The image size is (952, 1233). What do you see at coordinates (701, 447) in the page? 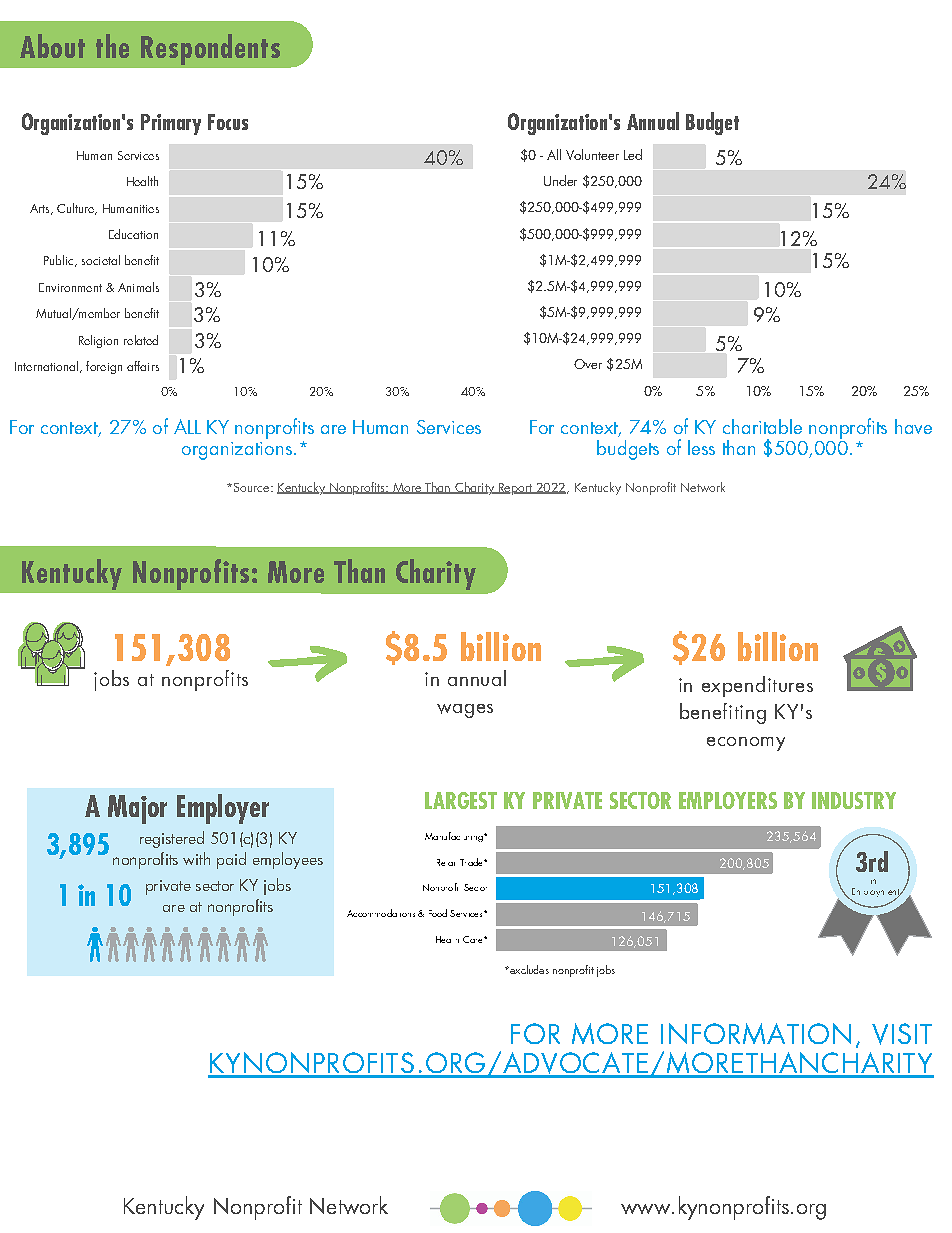
I see `less` at bounding box center [701, 447].
